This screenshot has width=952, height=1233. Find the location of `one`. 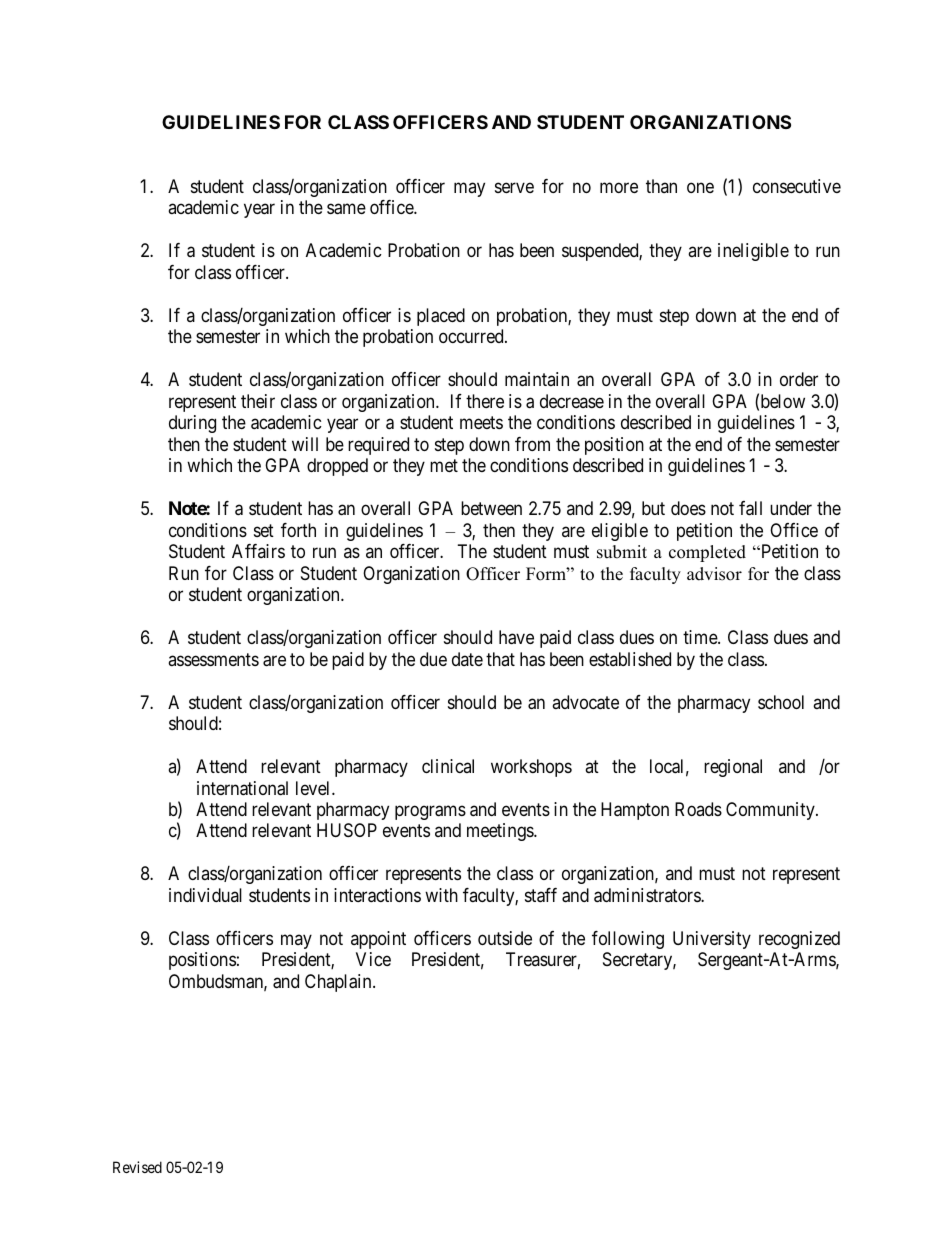

one is located at coordinates (700, 187).
